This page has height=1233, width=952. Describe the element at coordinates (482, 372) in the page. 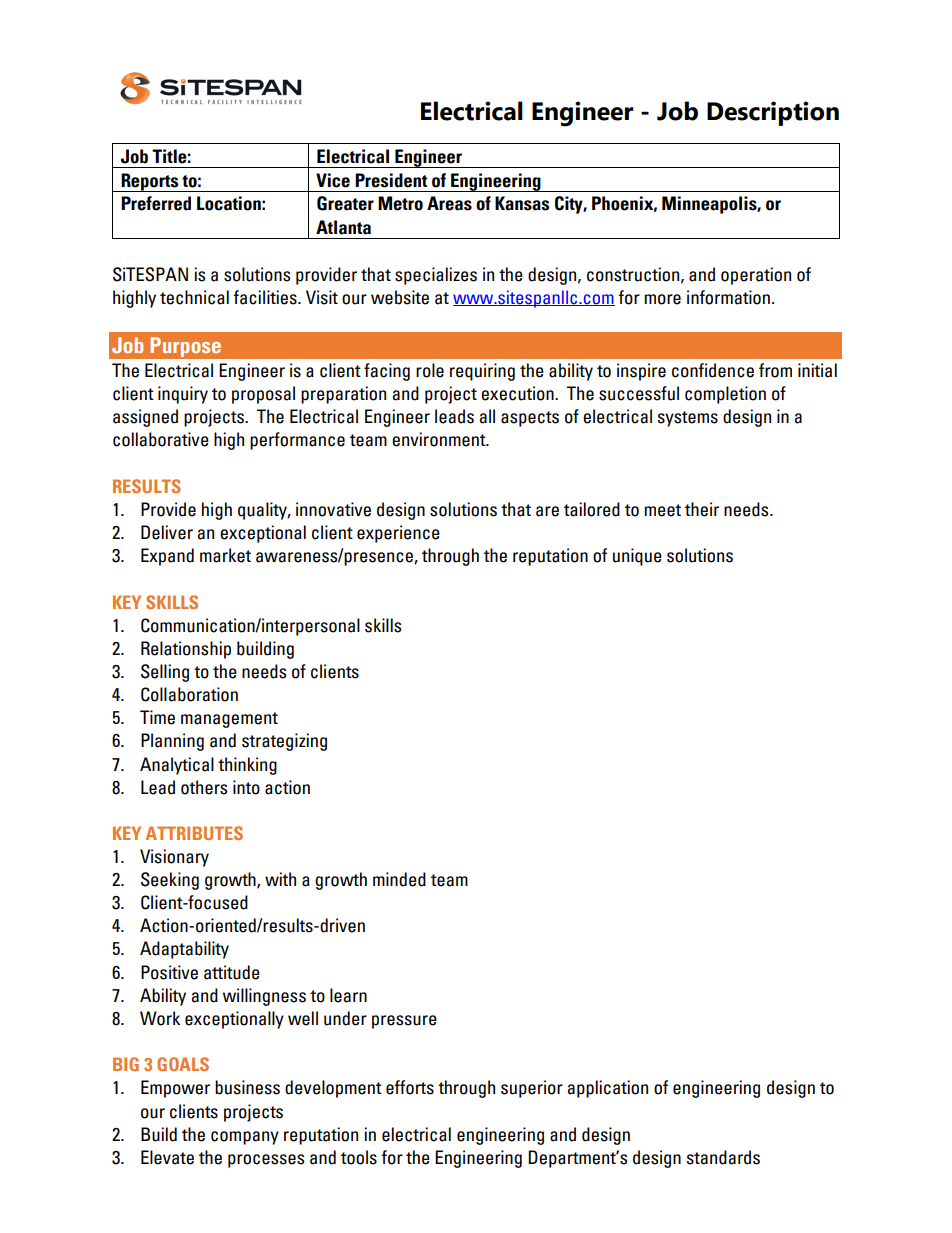

I see `requiring` at that location.
